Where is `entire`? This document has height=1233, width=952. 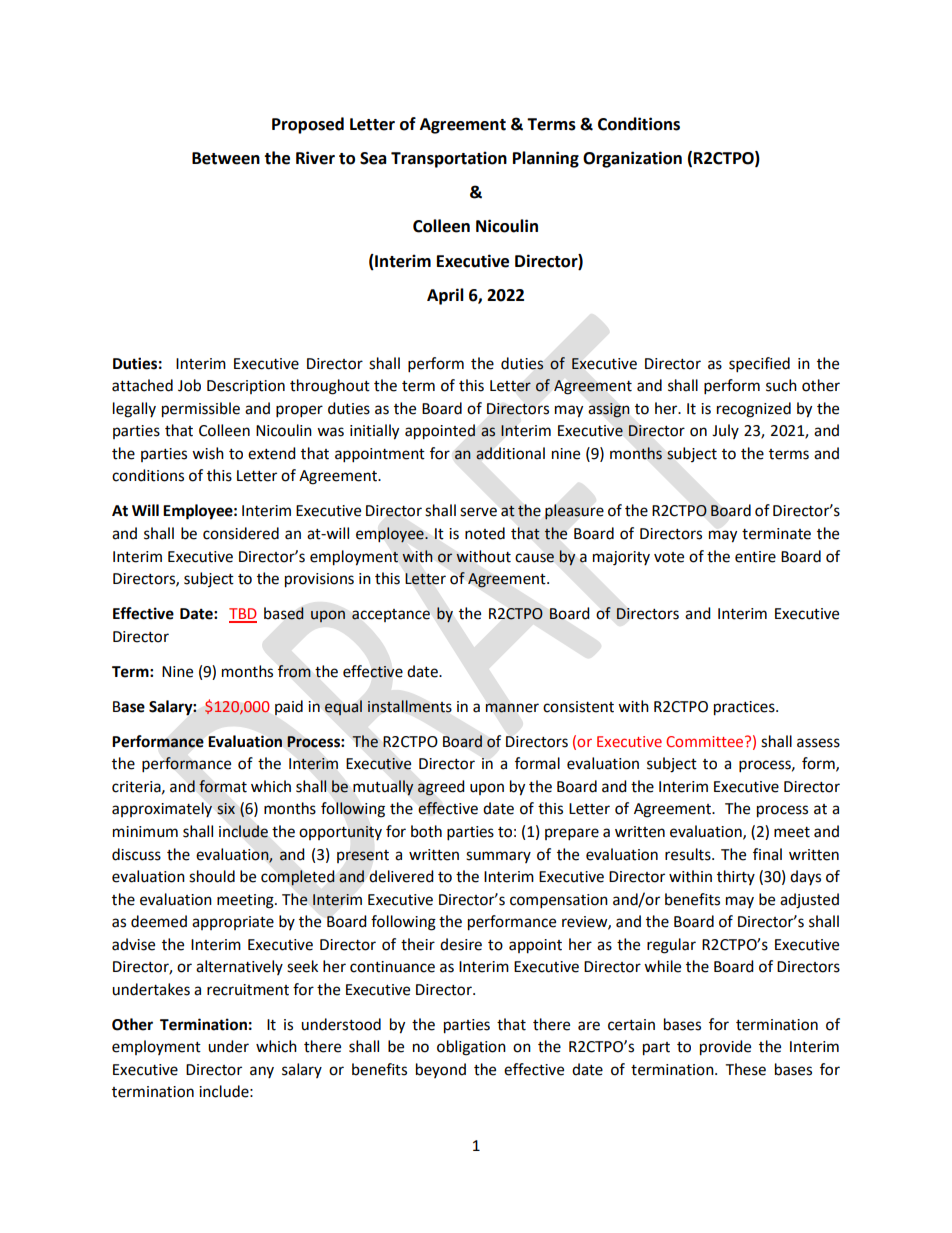
entire is located at coordinates (755, 557).
